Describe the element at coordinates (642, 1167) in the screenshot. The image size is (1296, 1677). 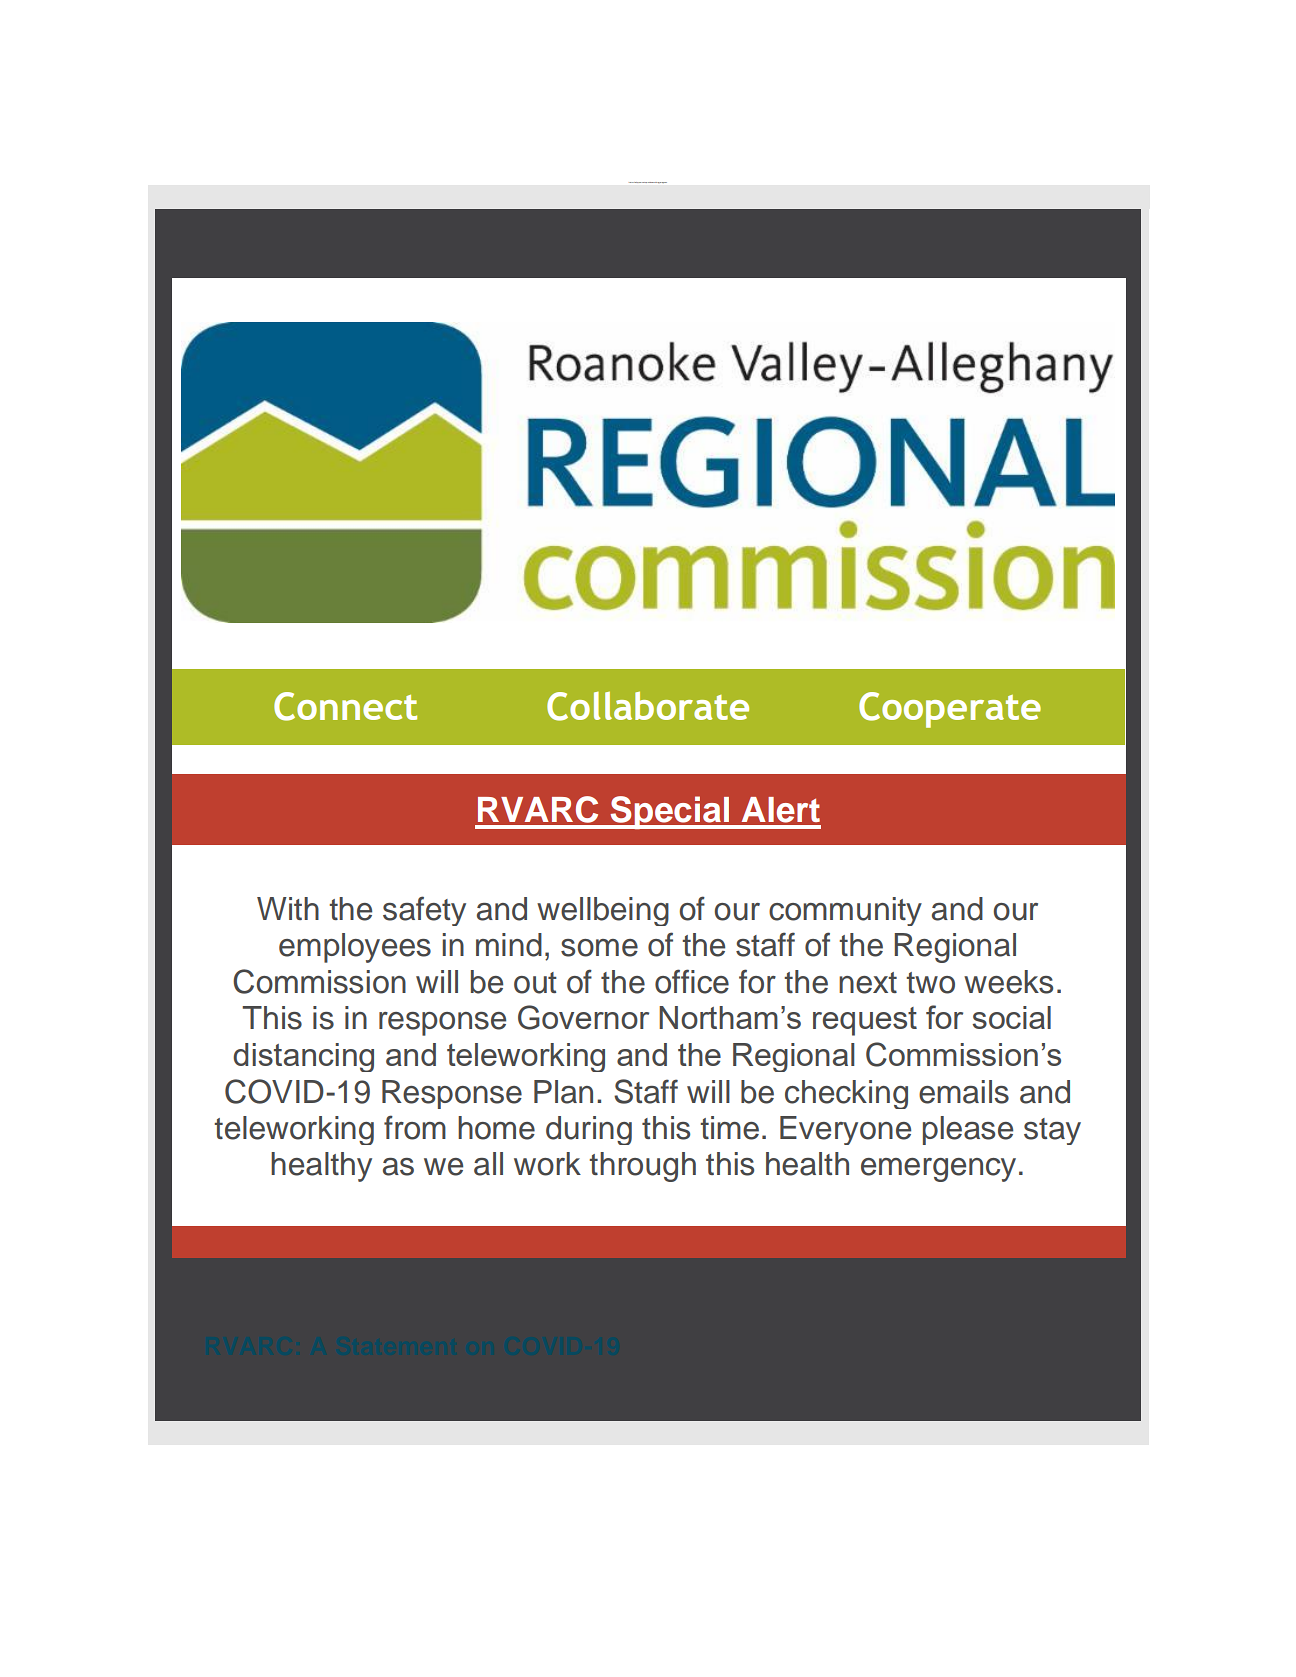
I see `through` at that location.
